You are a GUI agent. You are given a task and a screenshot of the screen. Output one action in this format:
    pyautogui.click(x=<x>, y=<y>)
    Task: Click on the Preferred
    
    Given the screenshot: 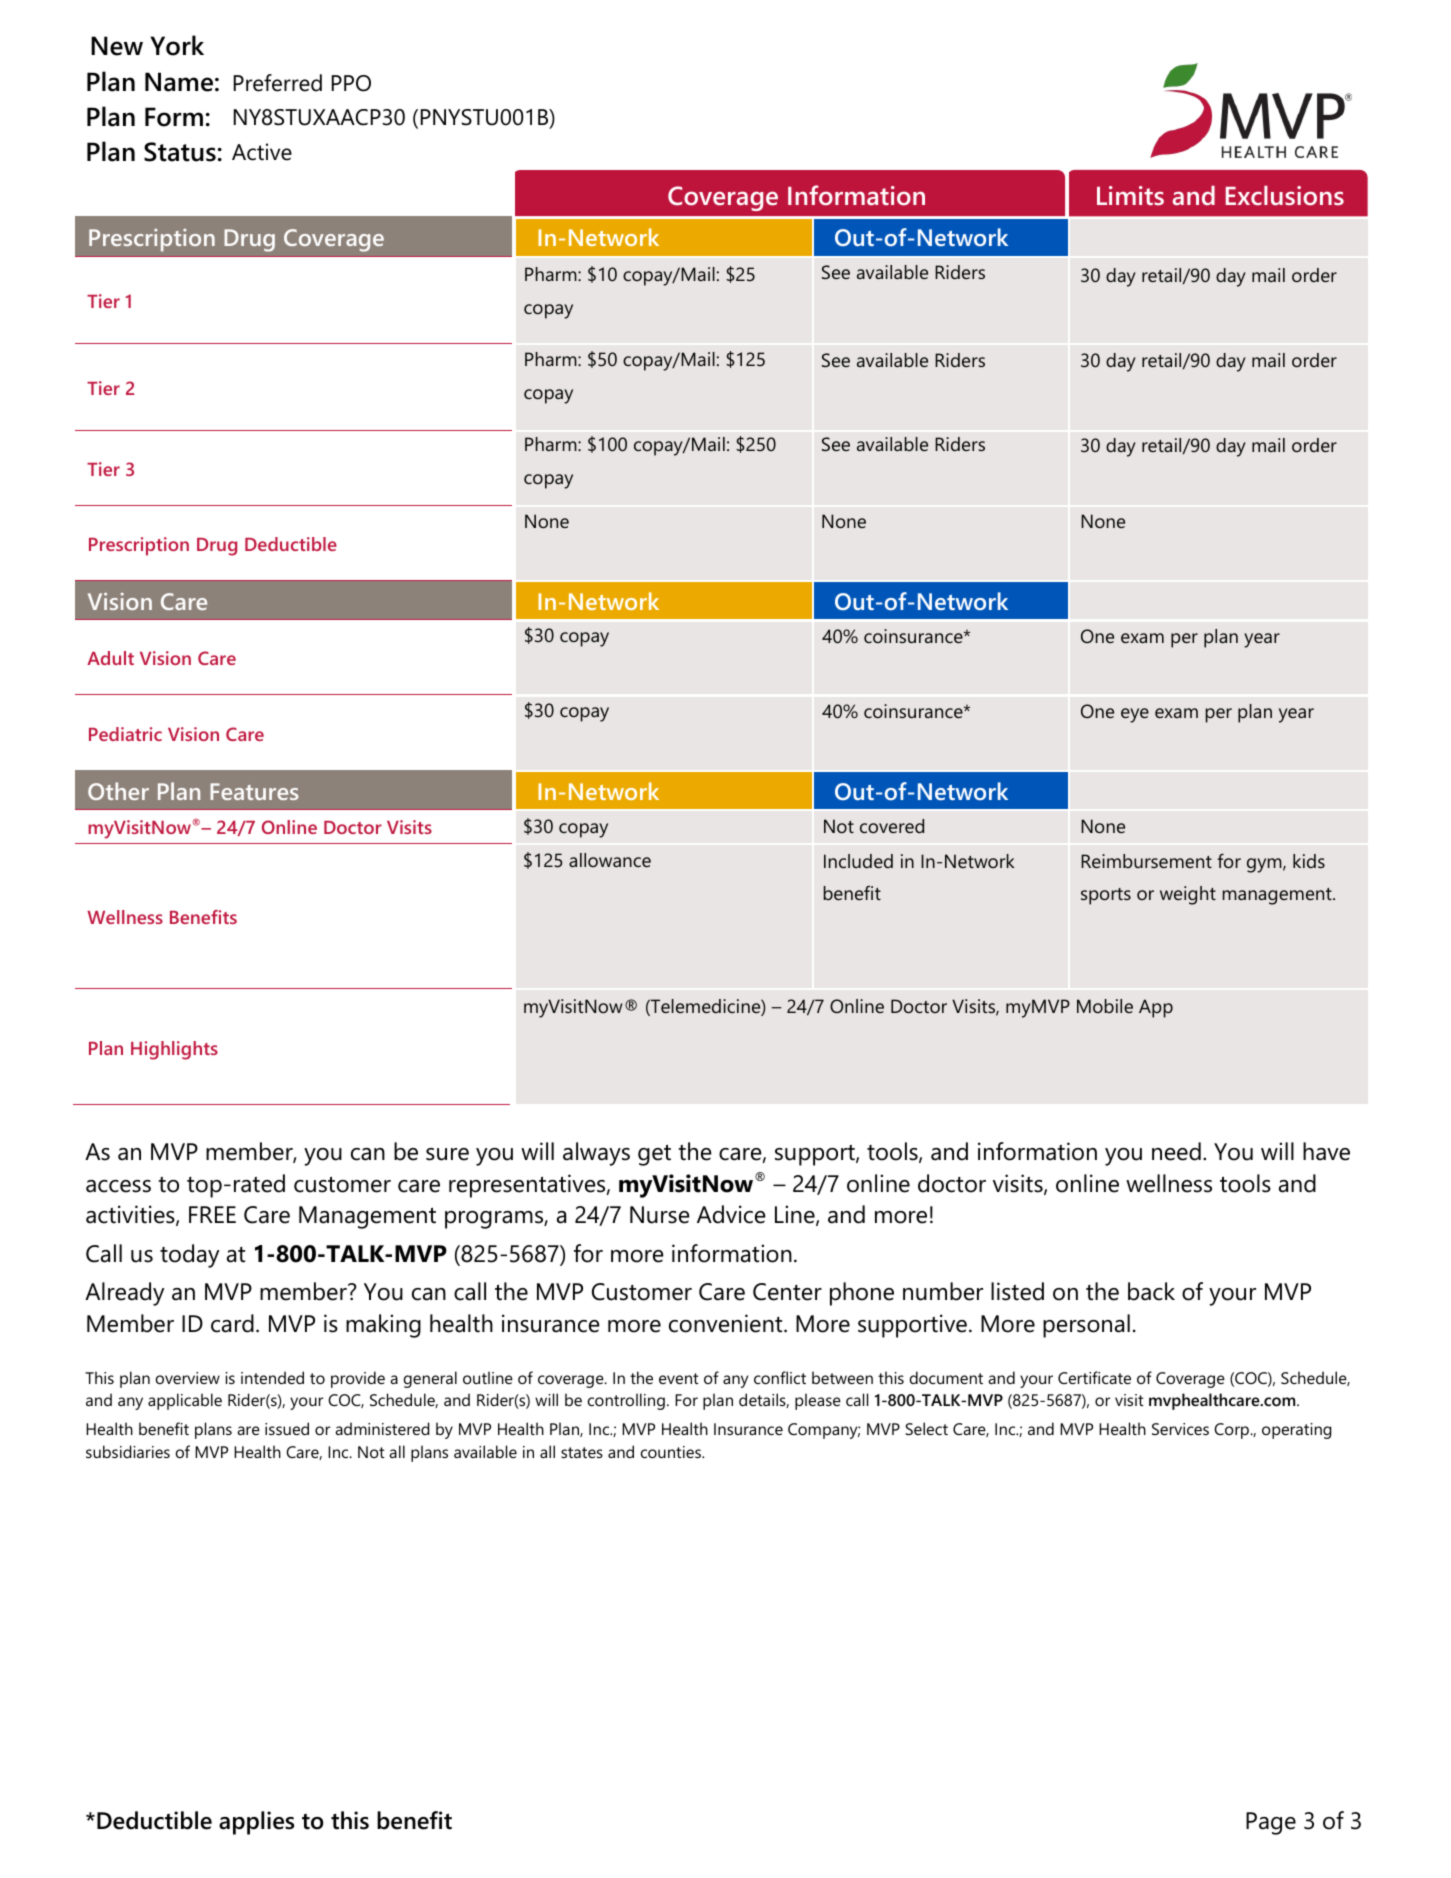 What is the action you would take?
    pyautogui.click(x=278, y=83)
